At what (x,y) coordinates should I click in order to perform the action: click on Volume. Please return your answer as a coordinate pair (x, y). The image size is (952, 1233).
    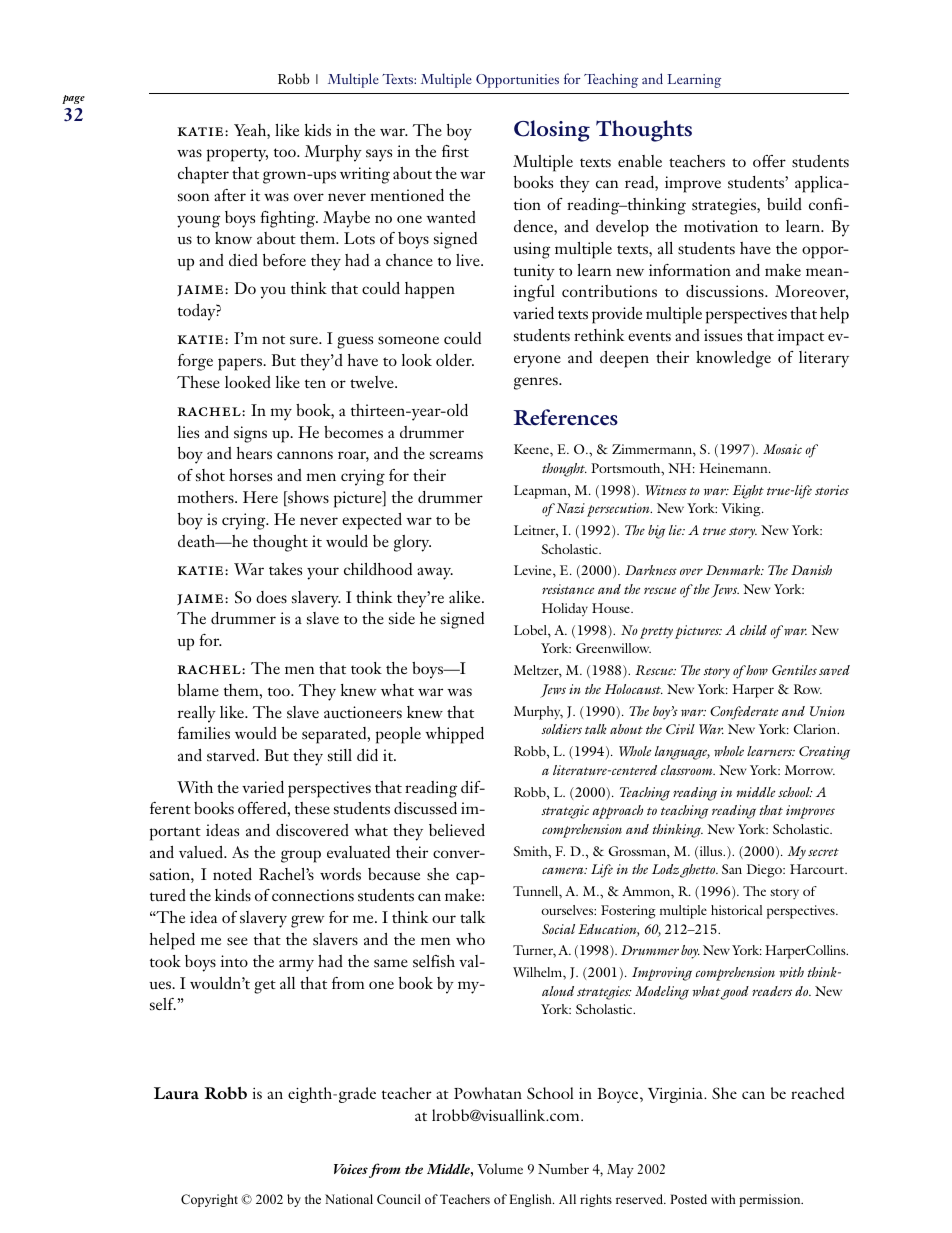
    Looking at the image, I should click on (500, 1168).
